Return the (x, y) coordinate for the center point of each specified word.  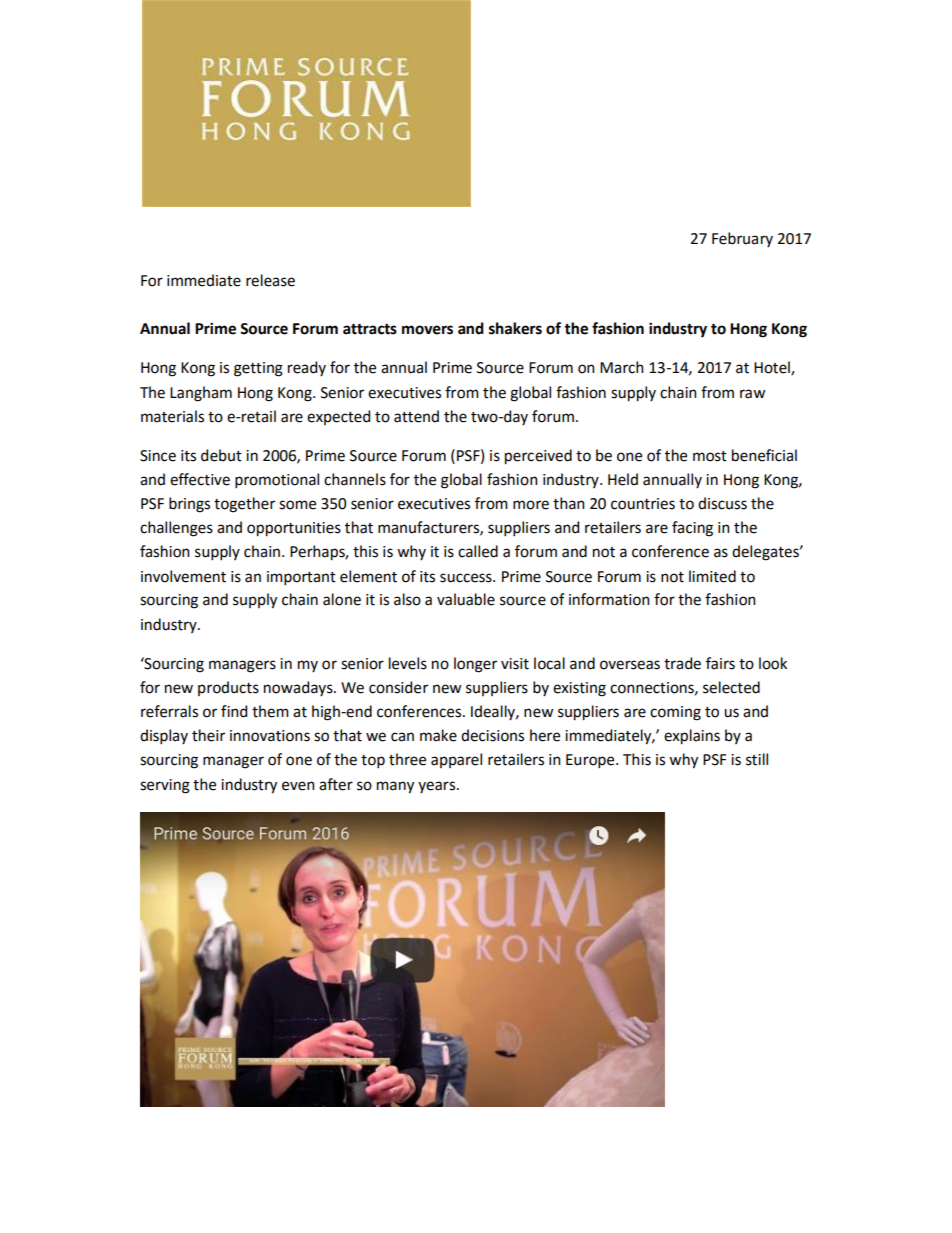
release (270, 280)
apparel (456, 760)
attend (416, 416)
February (742, 239)
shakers (515, 328)
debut (221, 455)
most (710, 456)
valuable (466, 599)
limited (712, 576)
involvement (183, 576)
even (298, 786)
